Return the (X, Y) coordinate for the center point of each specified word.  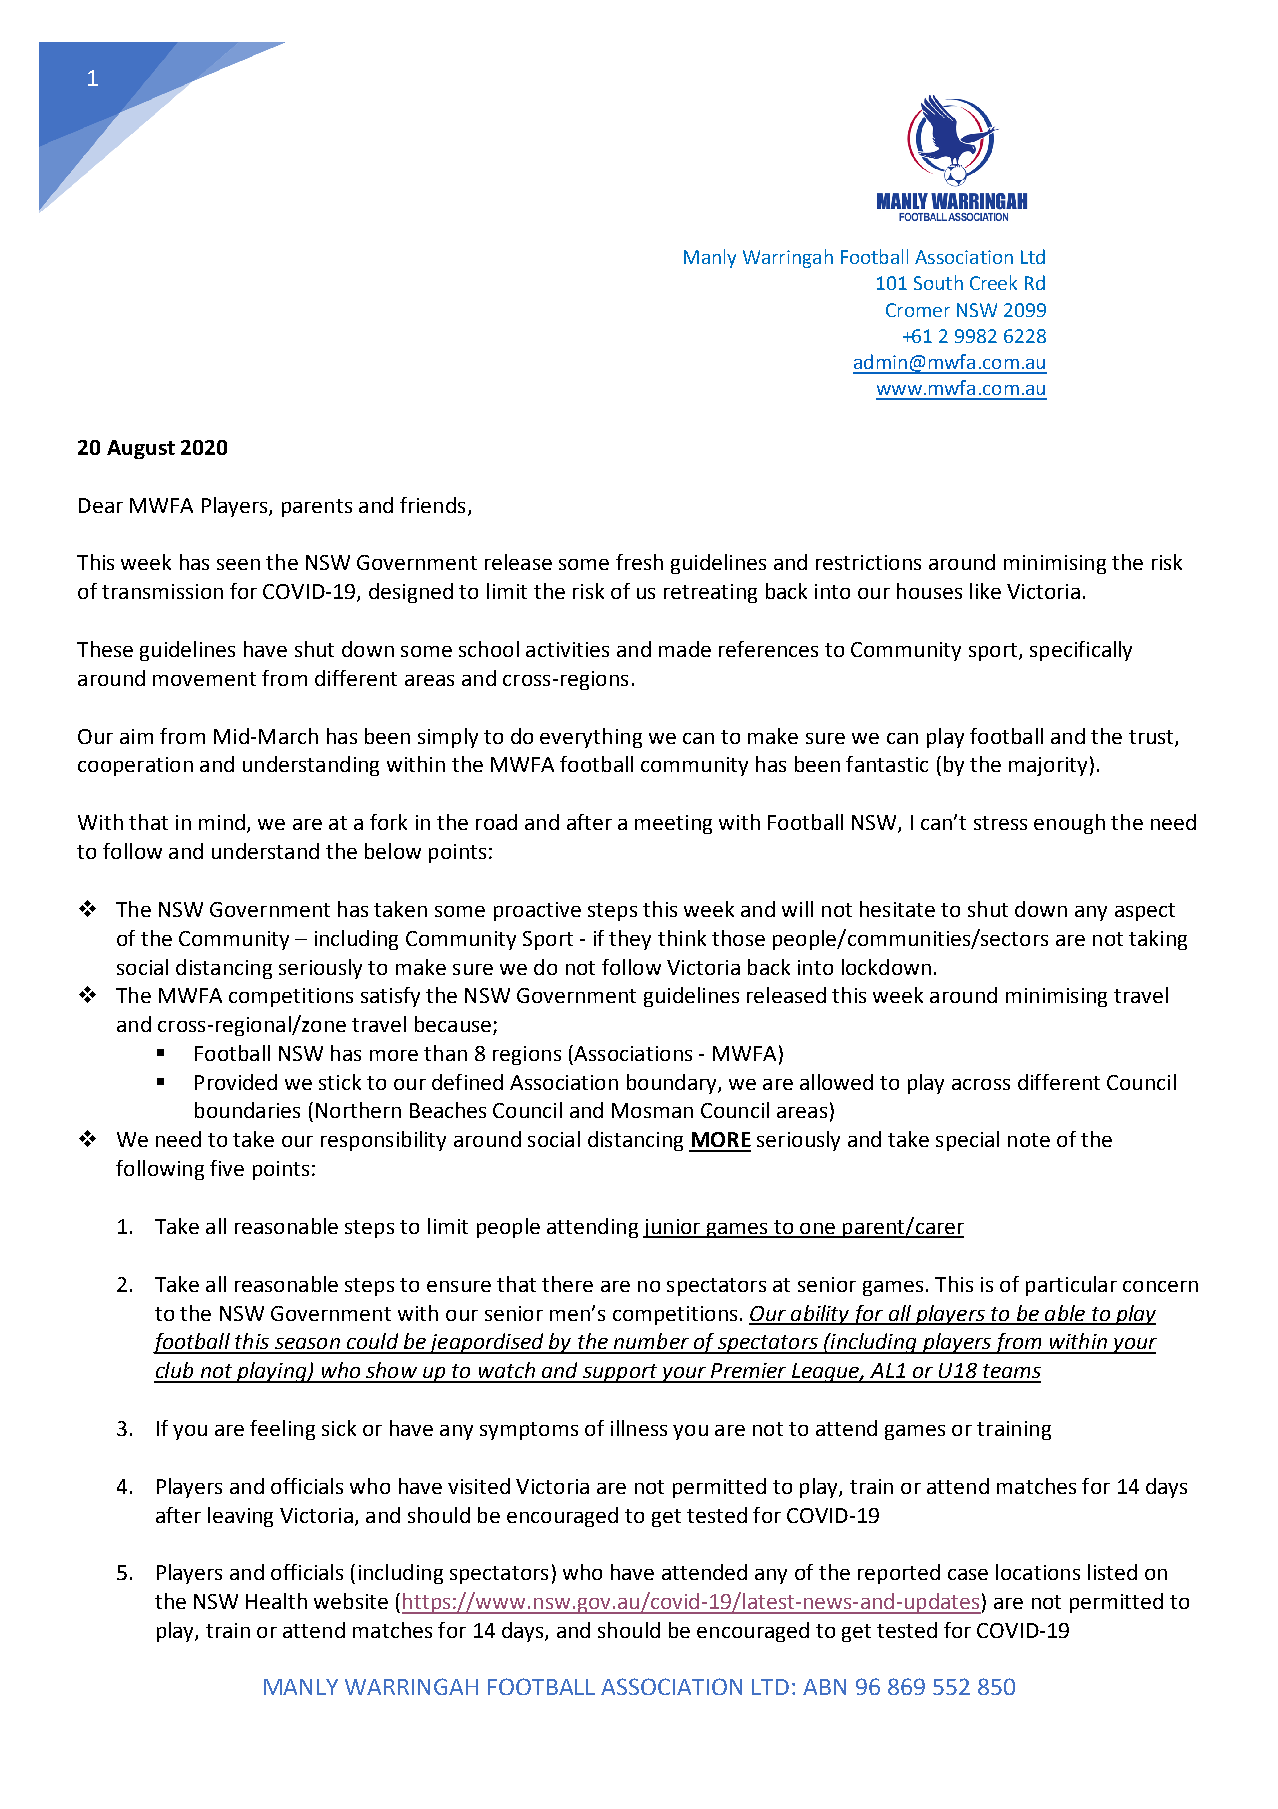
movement (204, 679)
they (630, 940)
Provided (236, 1082)
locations (1038, 1572)
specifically (1081, 651)
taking (1158, 940)
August (141, 449)
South (938, 282)
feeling (282, 1430)
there (567, 1284)
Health (276, 1601)
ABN (824, 1687)
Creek (993, 282)
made (685, 649)
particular (1071, 1286)
